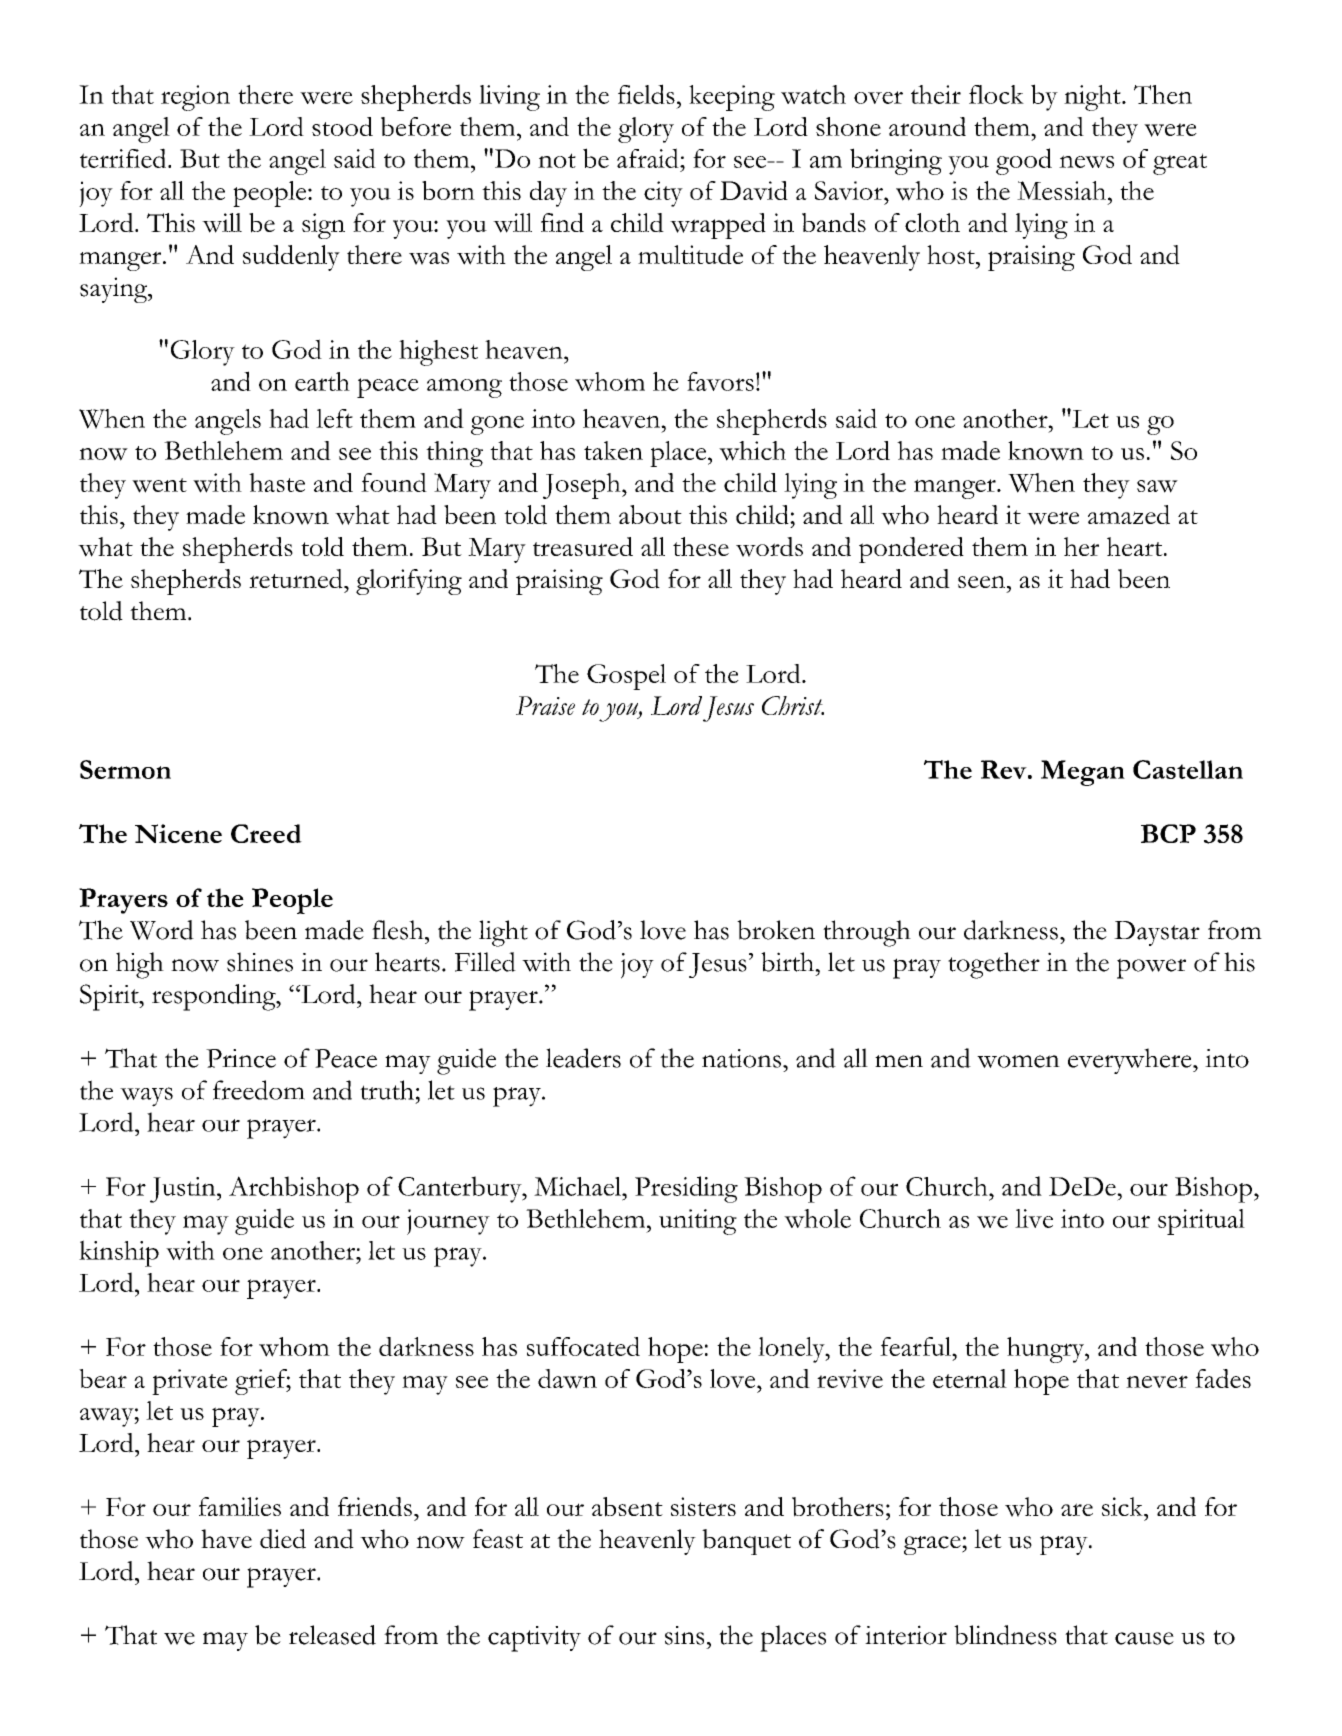  Describe the element at coordinates (684, 1635) in the screenshot. I see `sins` at that location.
